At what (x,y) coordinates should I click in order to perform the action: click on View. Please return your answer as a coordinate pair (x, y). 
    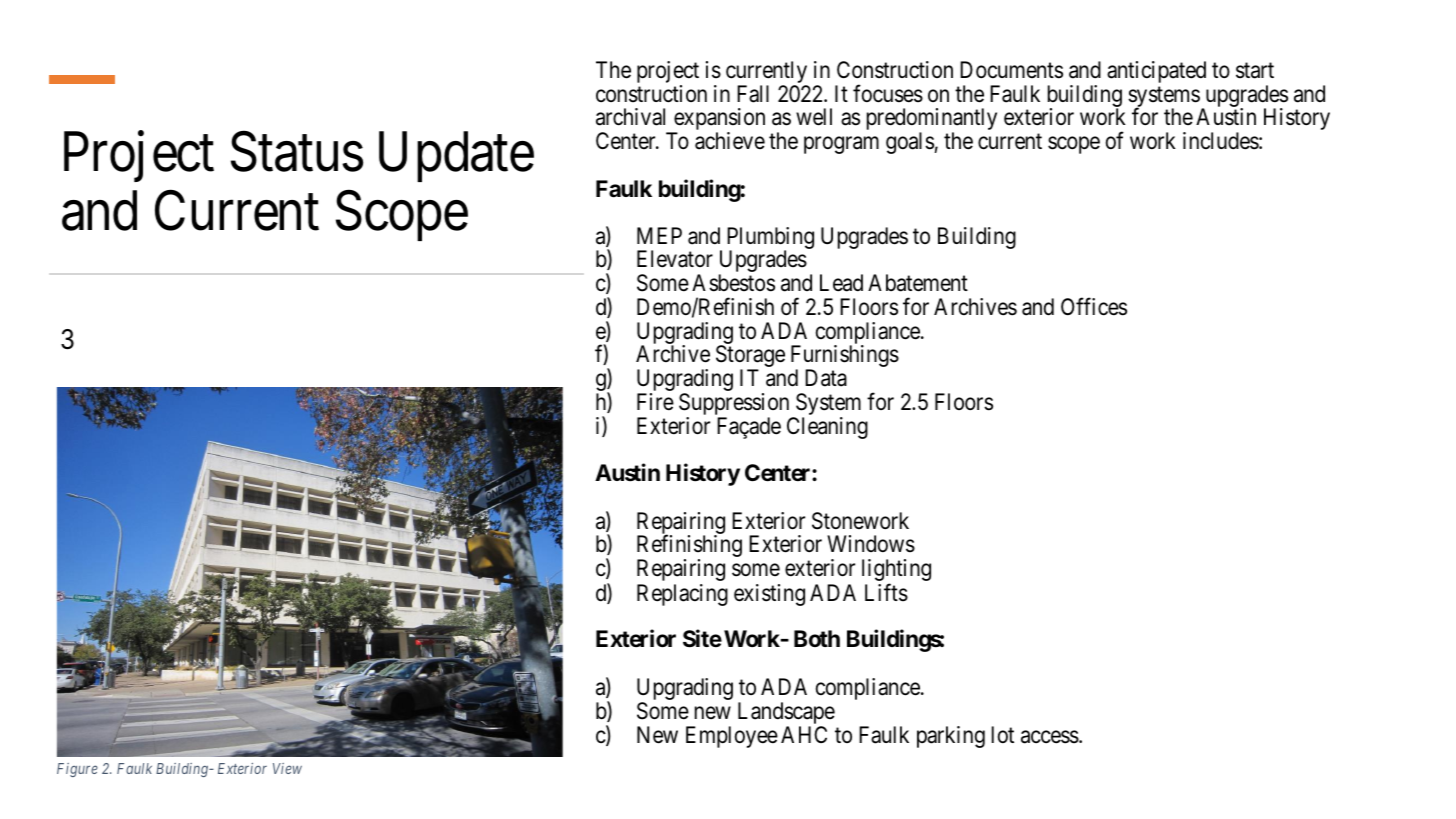
    Looking at the image, I should click on (287, 768).
